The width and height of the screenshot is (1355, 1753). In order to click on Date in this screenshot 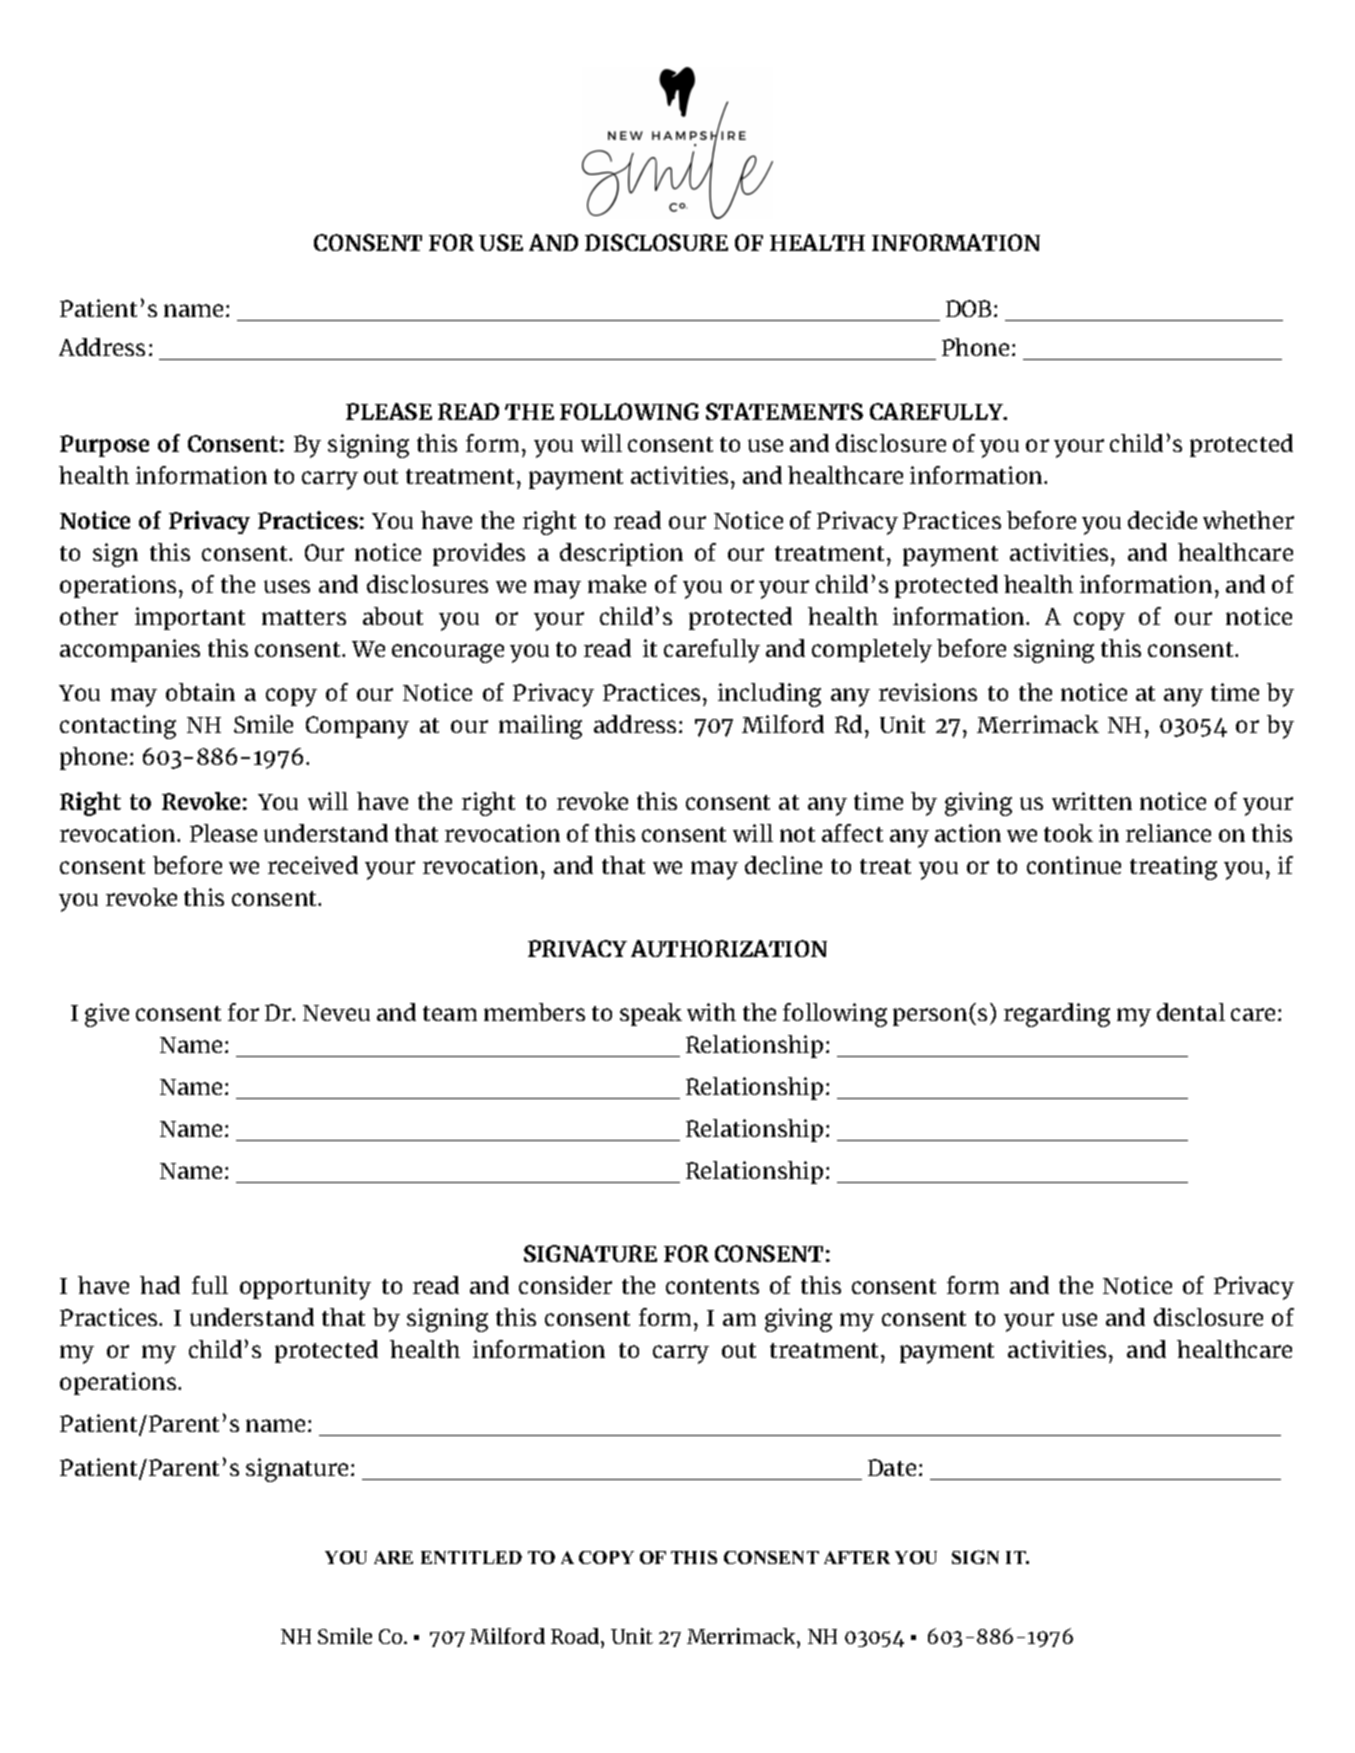, I will do `click(892, 1467)`.
